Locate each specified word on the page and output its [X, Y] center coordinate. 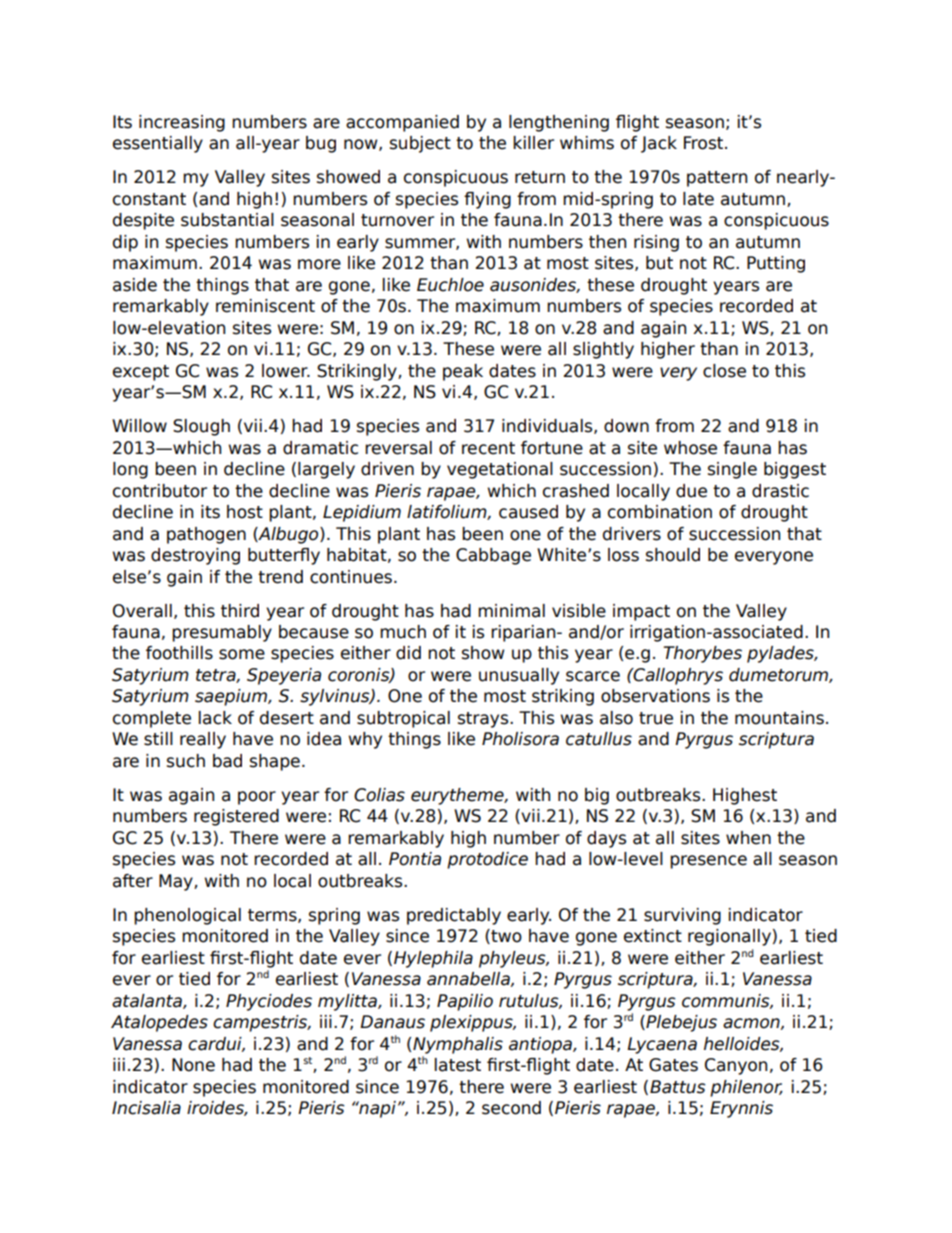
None [193, 1065]
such [186, 761]
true [656, 718]
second [511, 1108]
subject [420, 144]
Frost [705, 143]
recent [488, 448]
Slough [201, 427]
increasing [182, 123]
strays [484, 720]
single [732, 470]
